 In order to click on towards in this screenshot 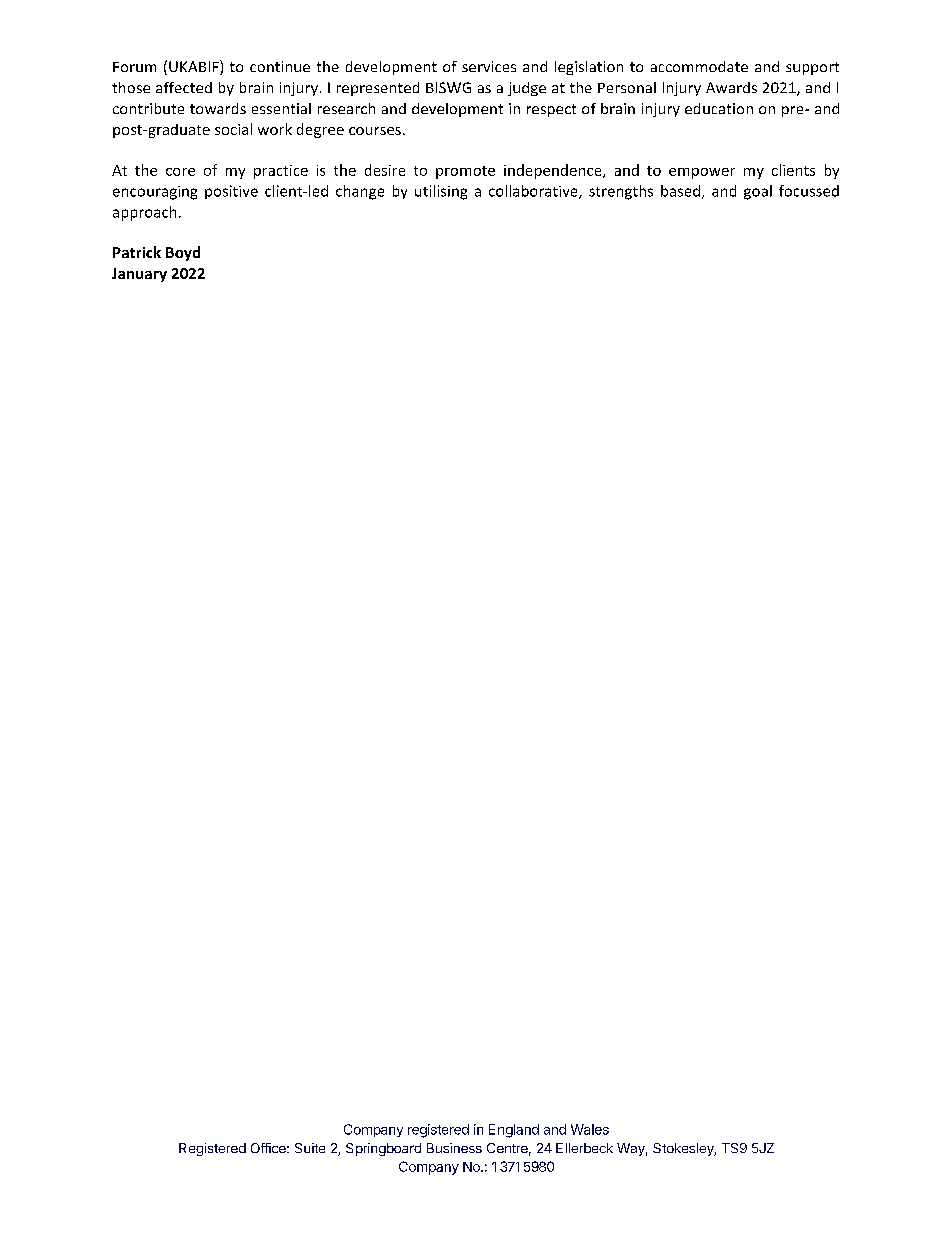, I will do `click(218, 108)`.
